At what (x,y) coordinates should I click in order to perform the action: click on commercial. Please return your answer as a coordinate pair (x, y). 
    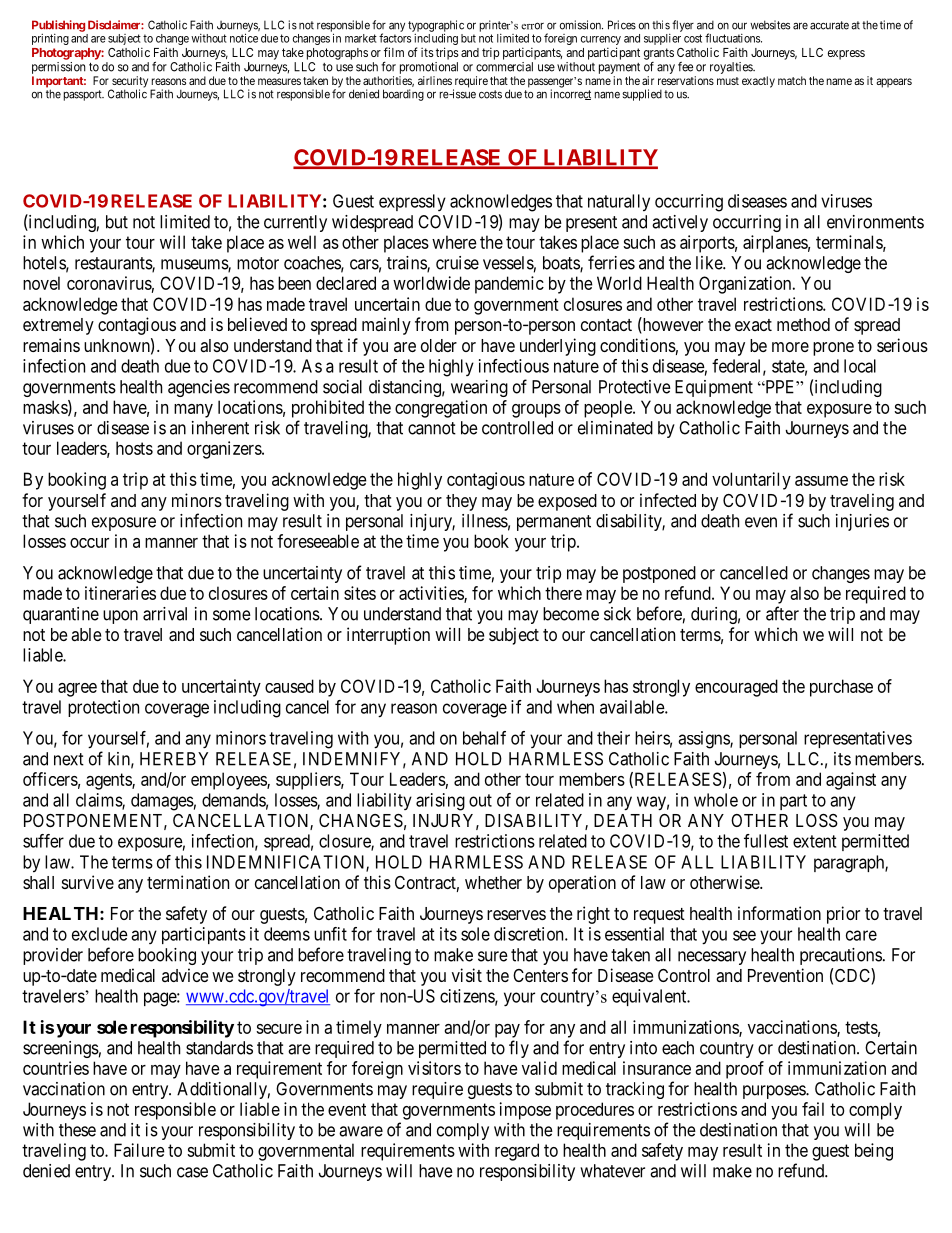
    Looking at the image, I should click on (504, 67).
